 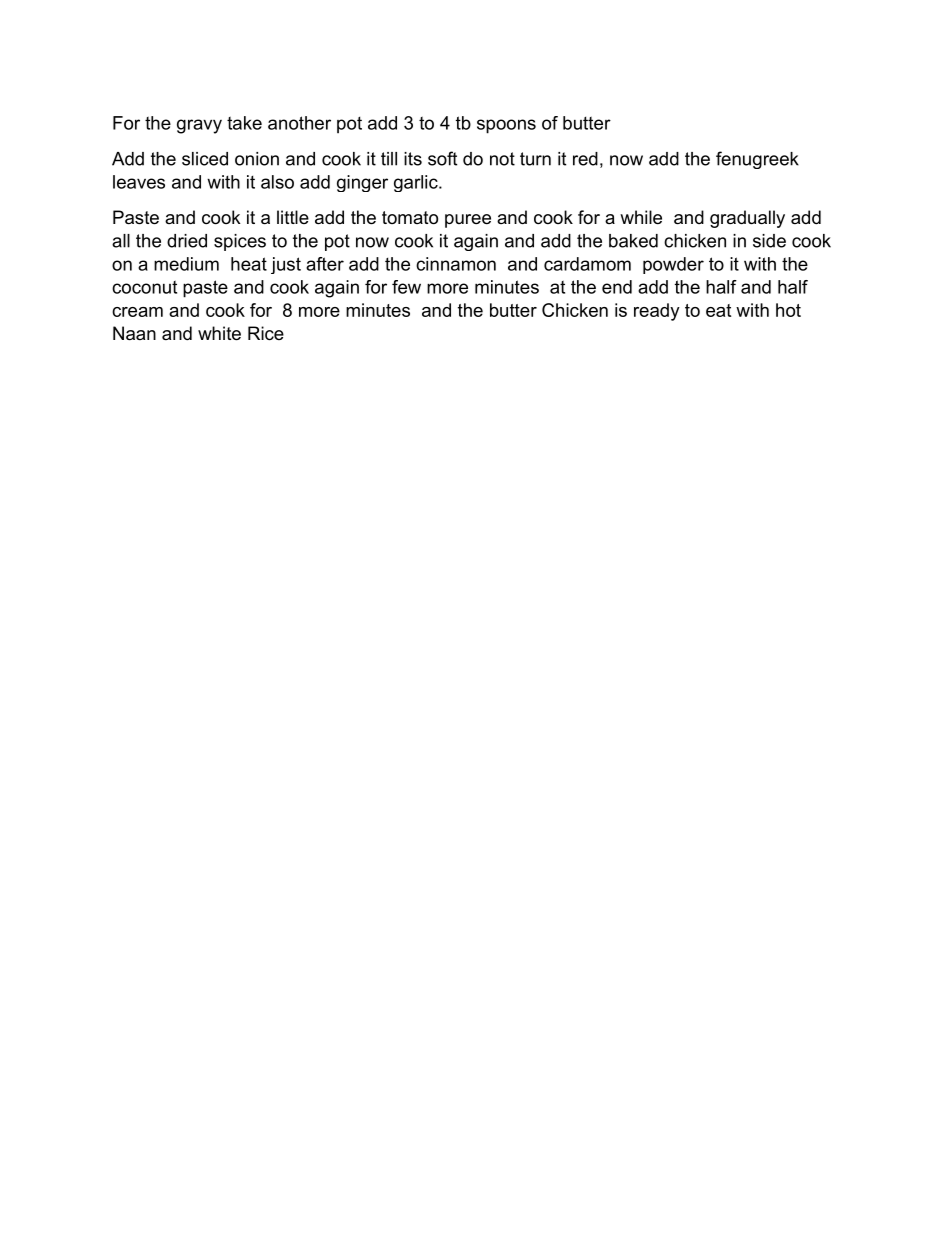 I want to click on white, so click(x=219, y=333).
